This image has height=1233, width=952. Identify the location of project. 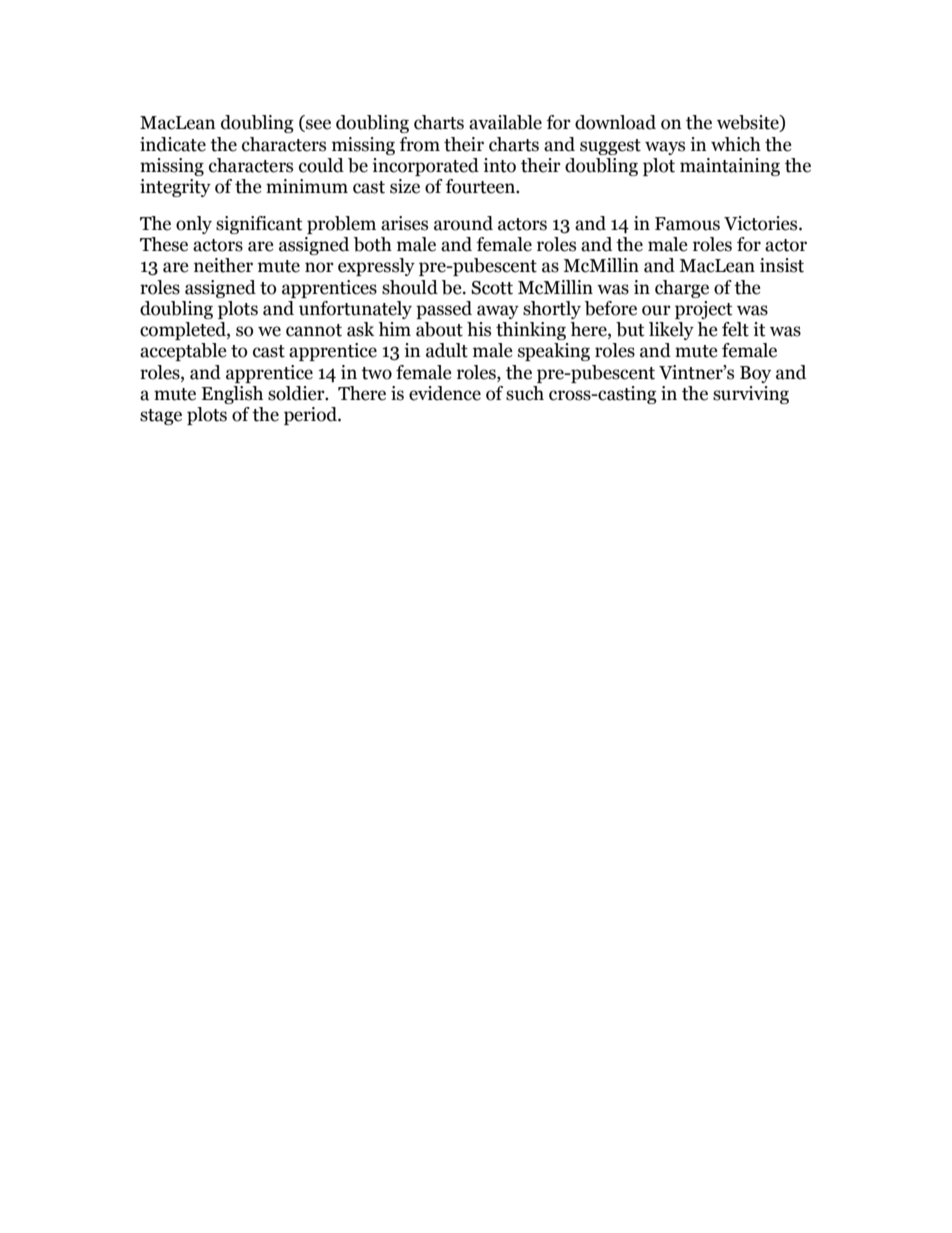
(704, 310).
